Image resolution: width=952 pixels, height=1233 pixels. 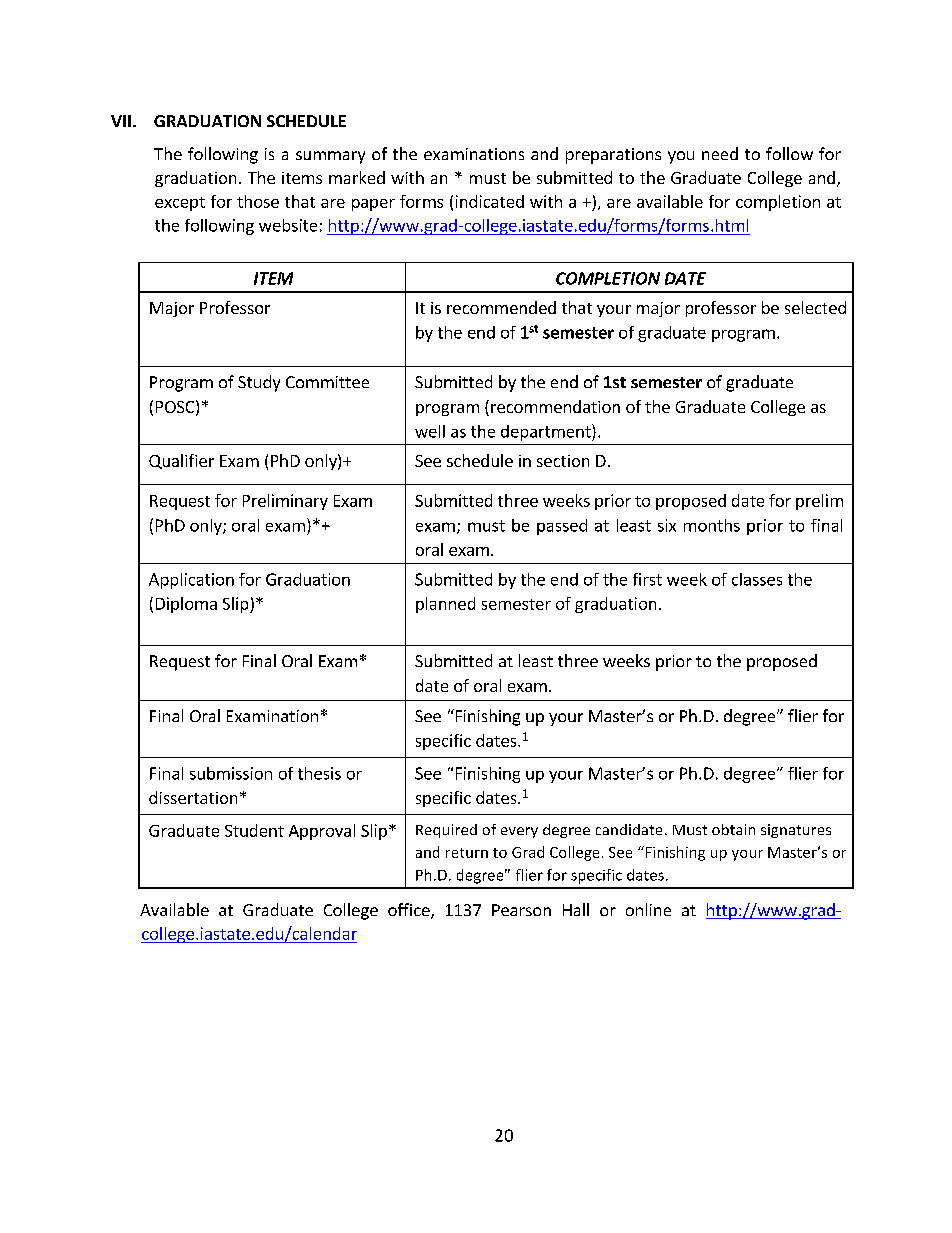 What do you see at coordinates (231, 773) in the page?
I see `submission` at bounding box center [231, 773].
